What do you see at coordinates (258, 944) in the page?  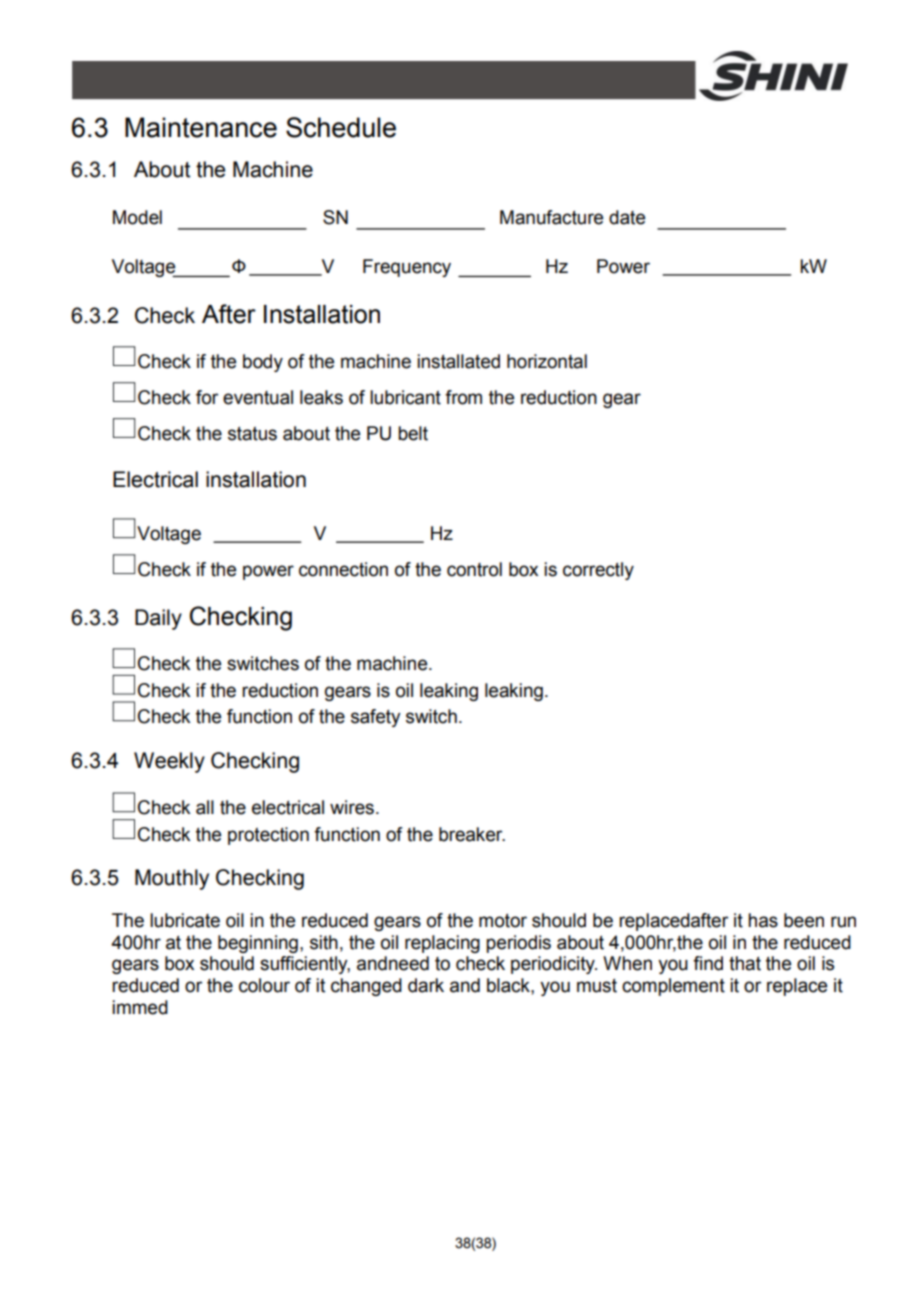 I see `beginning` at bounding box center [258, 944].
